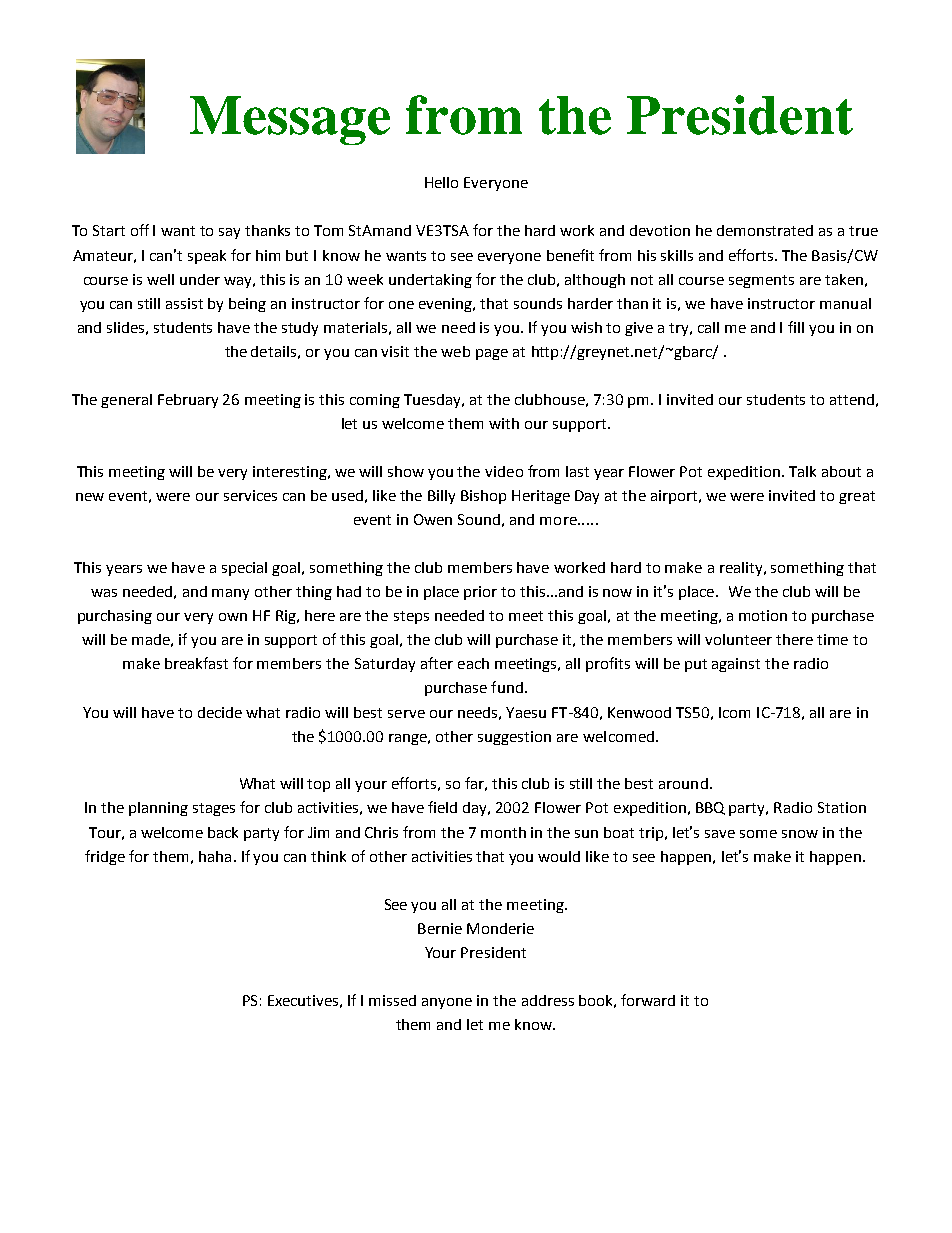 The width and height of the screenshot is (952, 1233). I want to click on prior, so click(480, 593).
